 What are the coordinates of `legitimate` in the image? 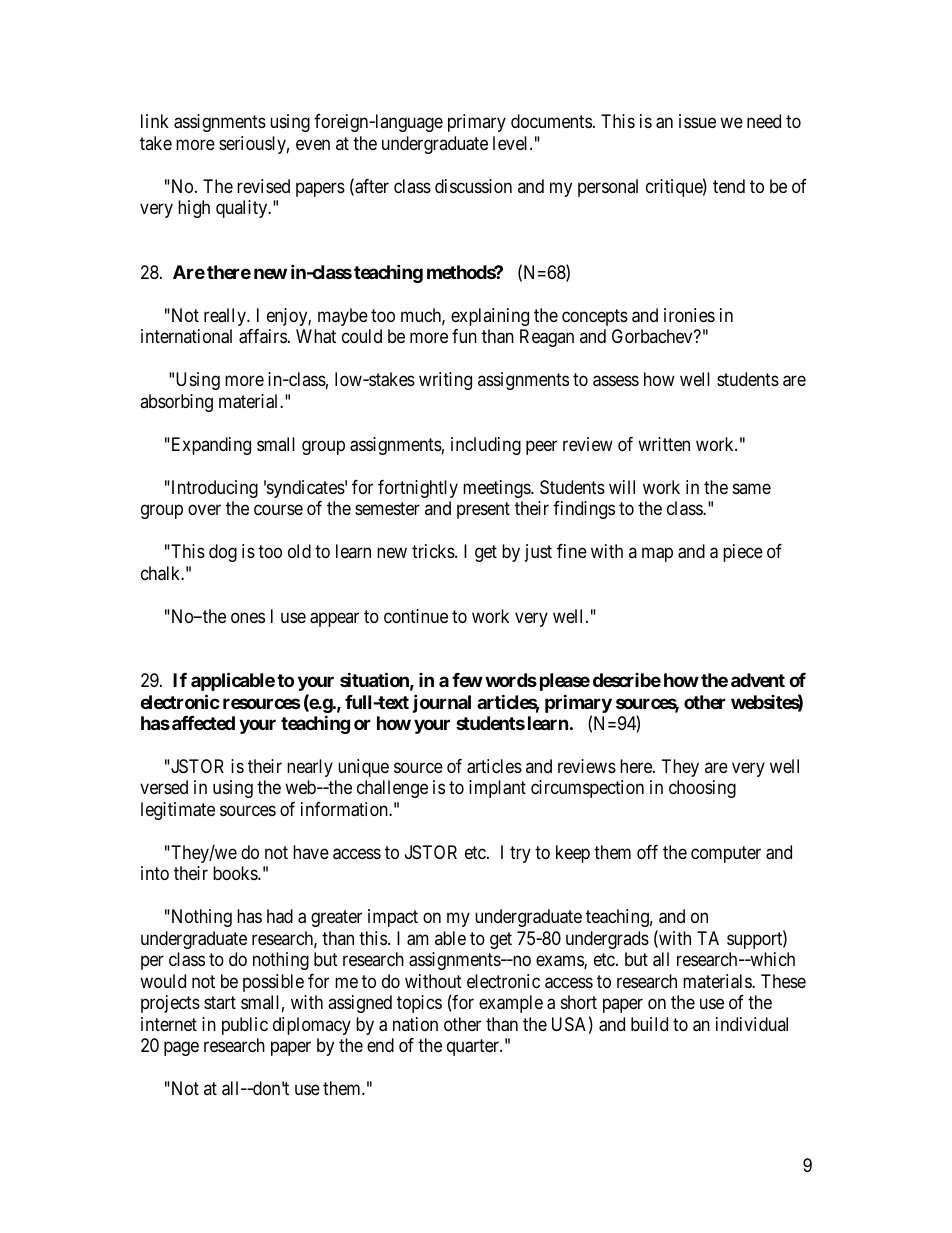 It's located at (178, 811).
